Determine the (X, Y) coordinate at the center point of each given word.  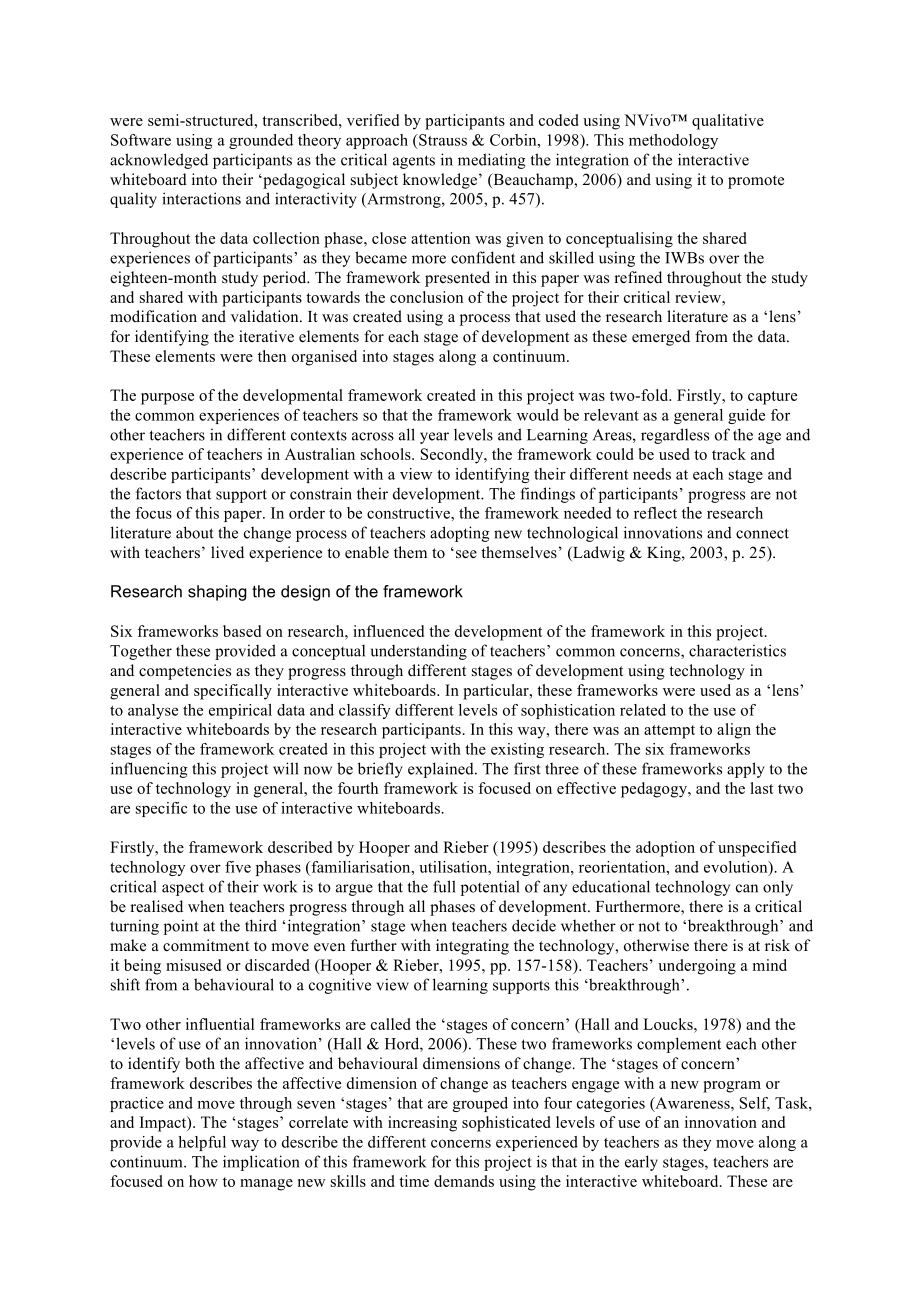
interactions (201, 198)
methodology (673, 141)
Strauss (442, 140)
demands (464, 1181)
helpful (202, 1143)
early (641, 1163)
